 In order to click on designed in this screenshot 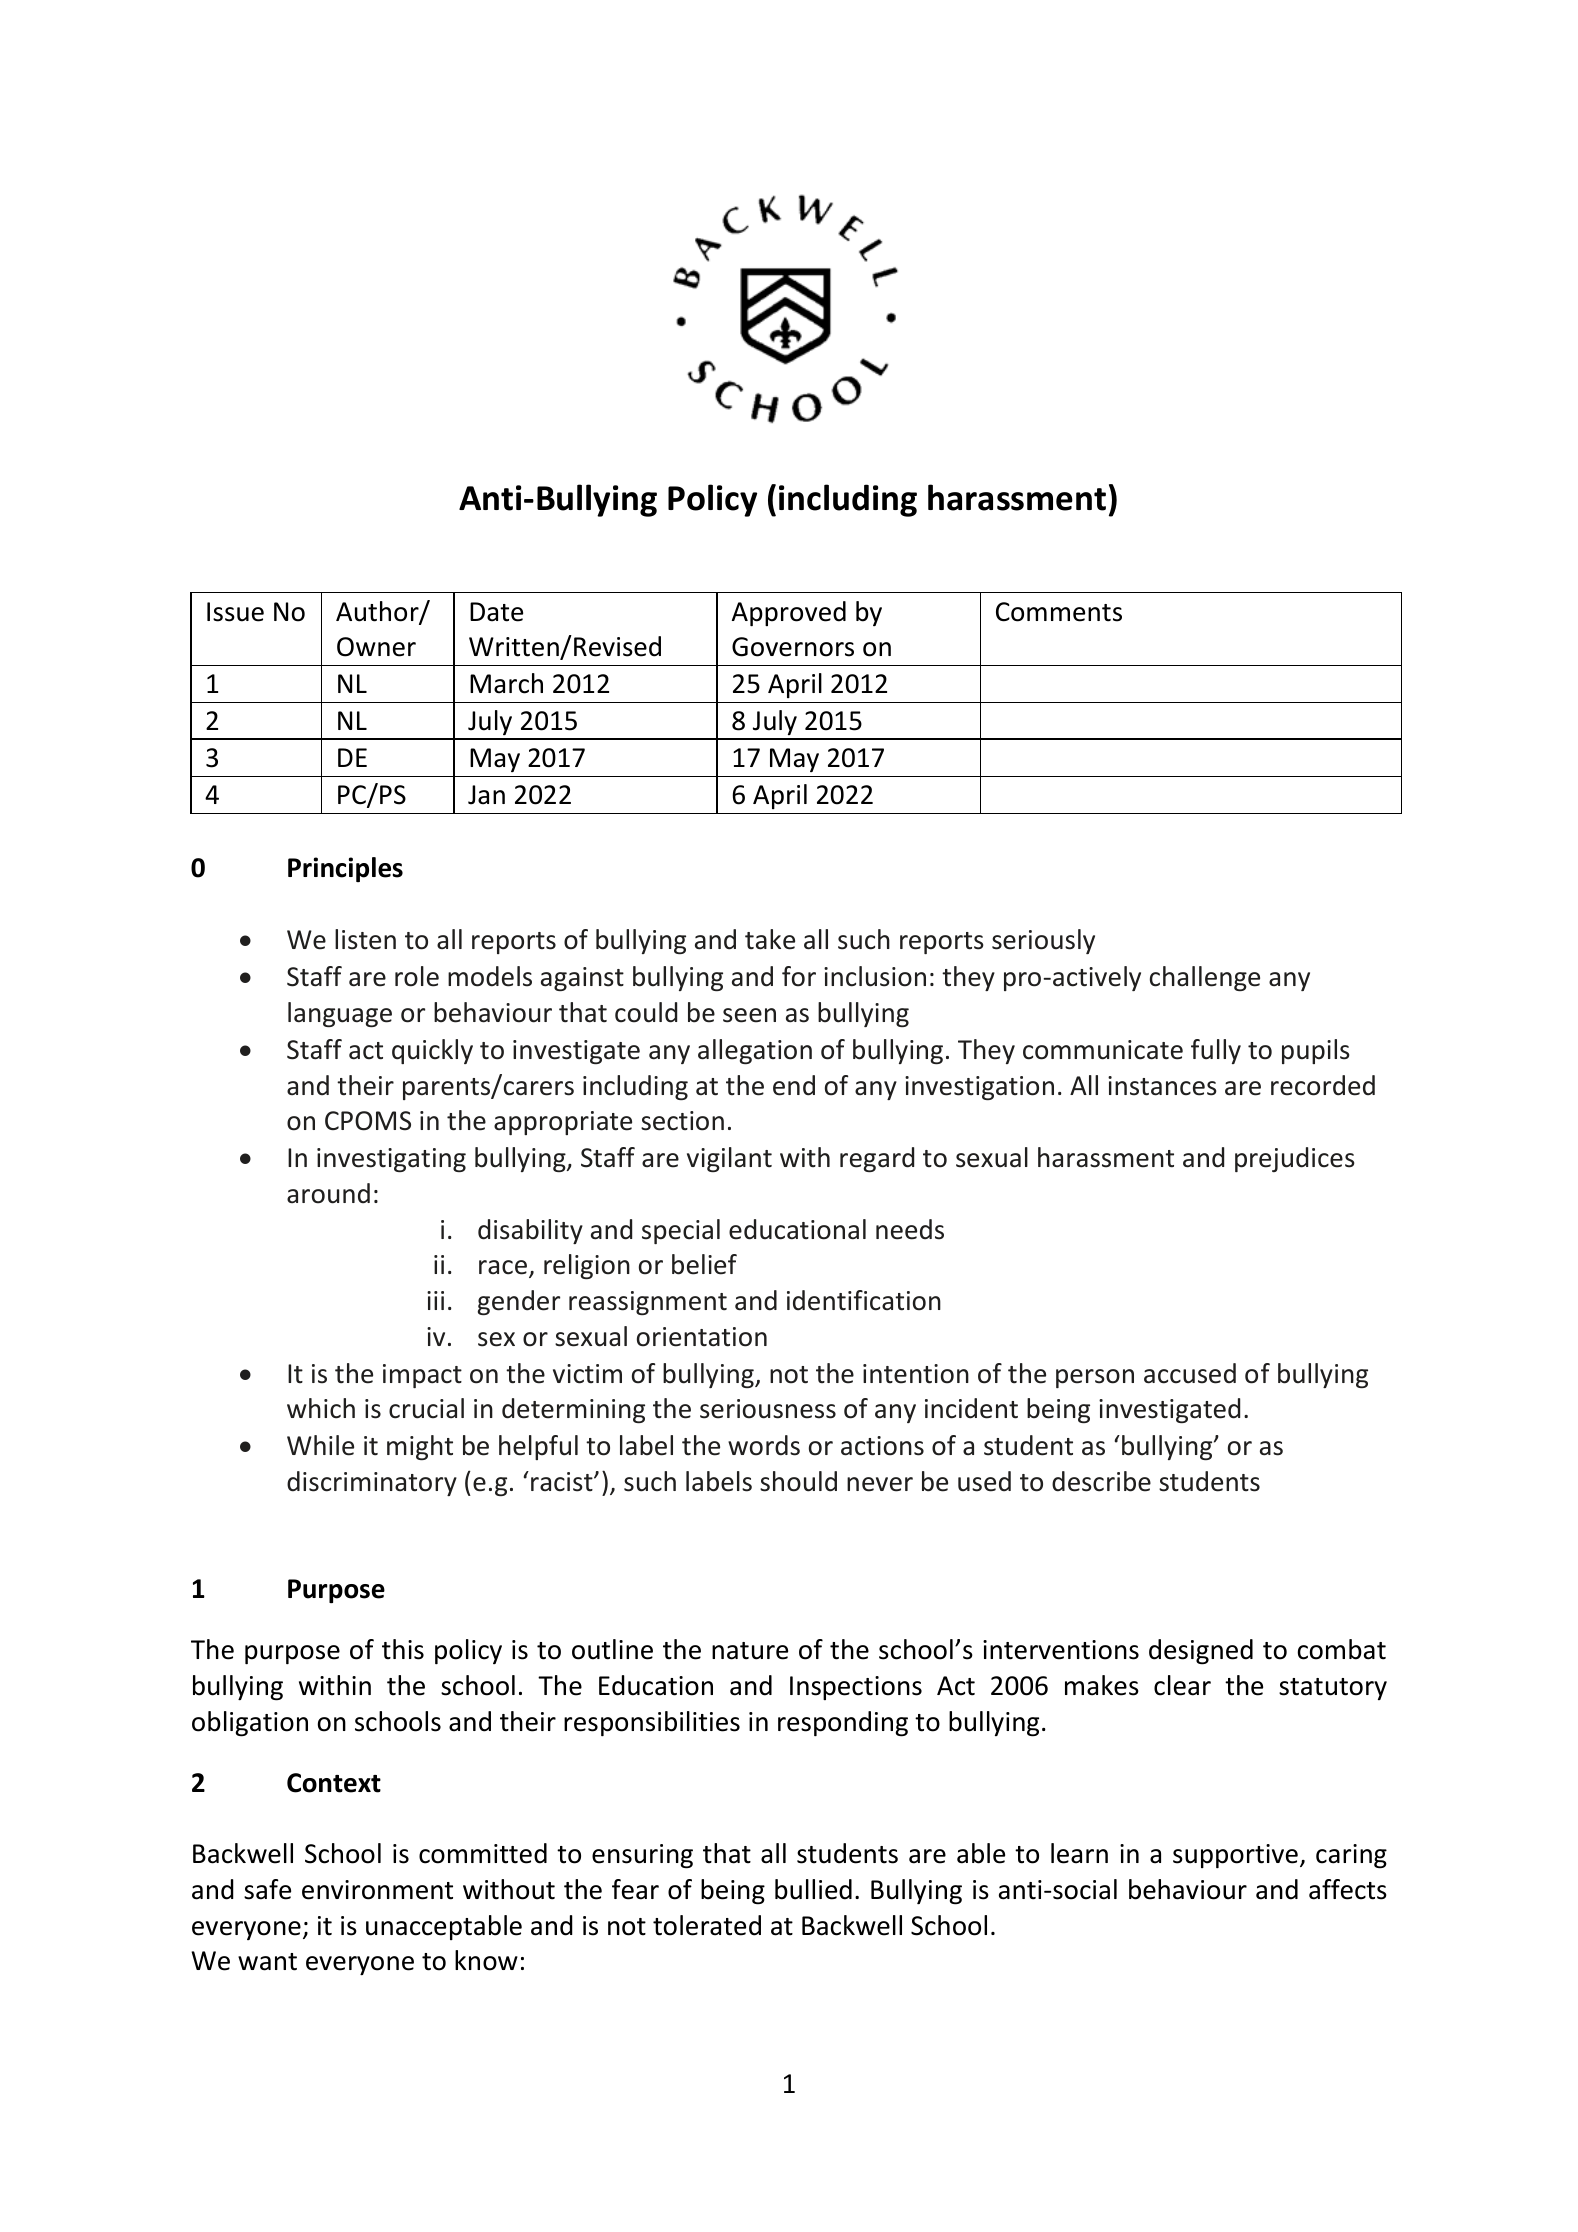, I will do `click(1201, 1652)`.
